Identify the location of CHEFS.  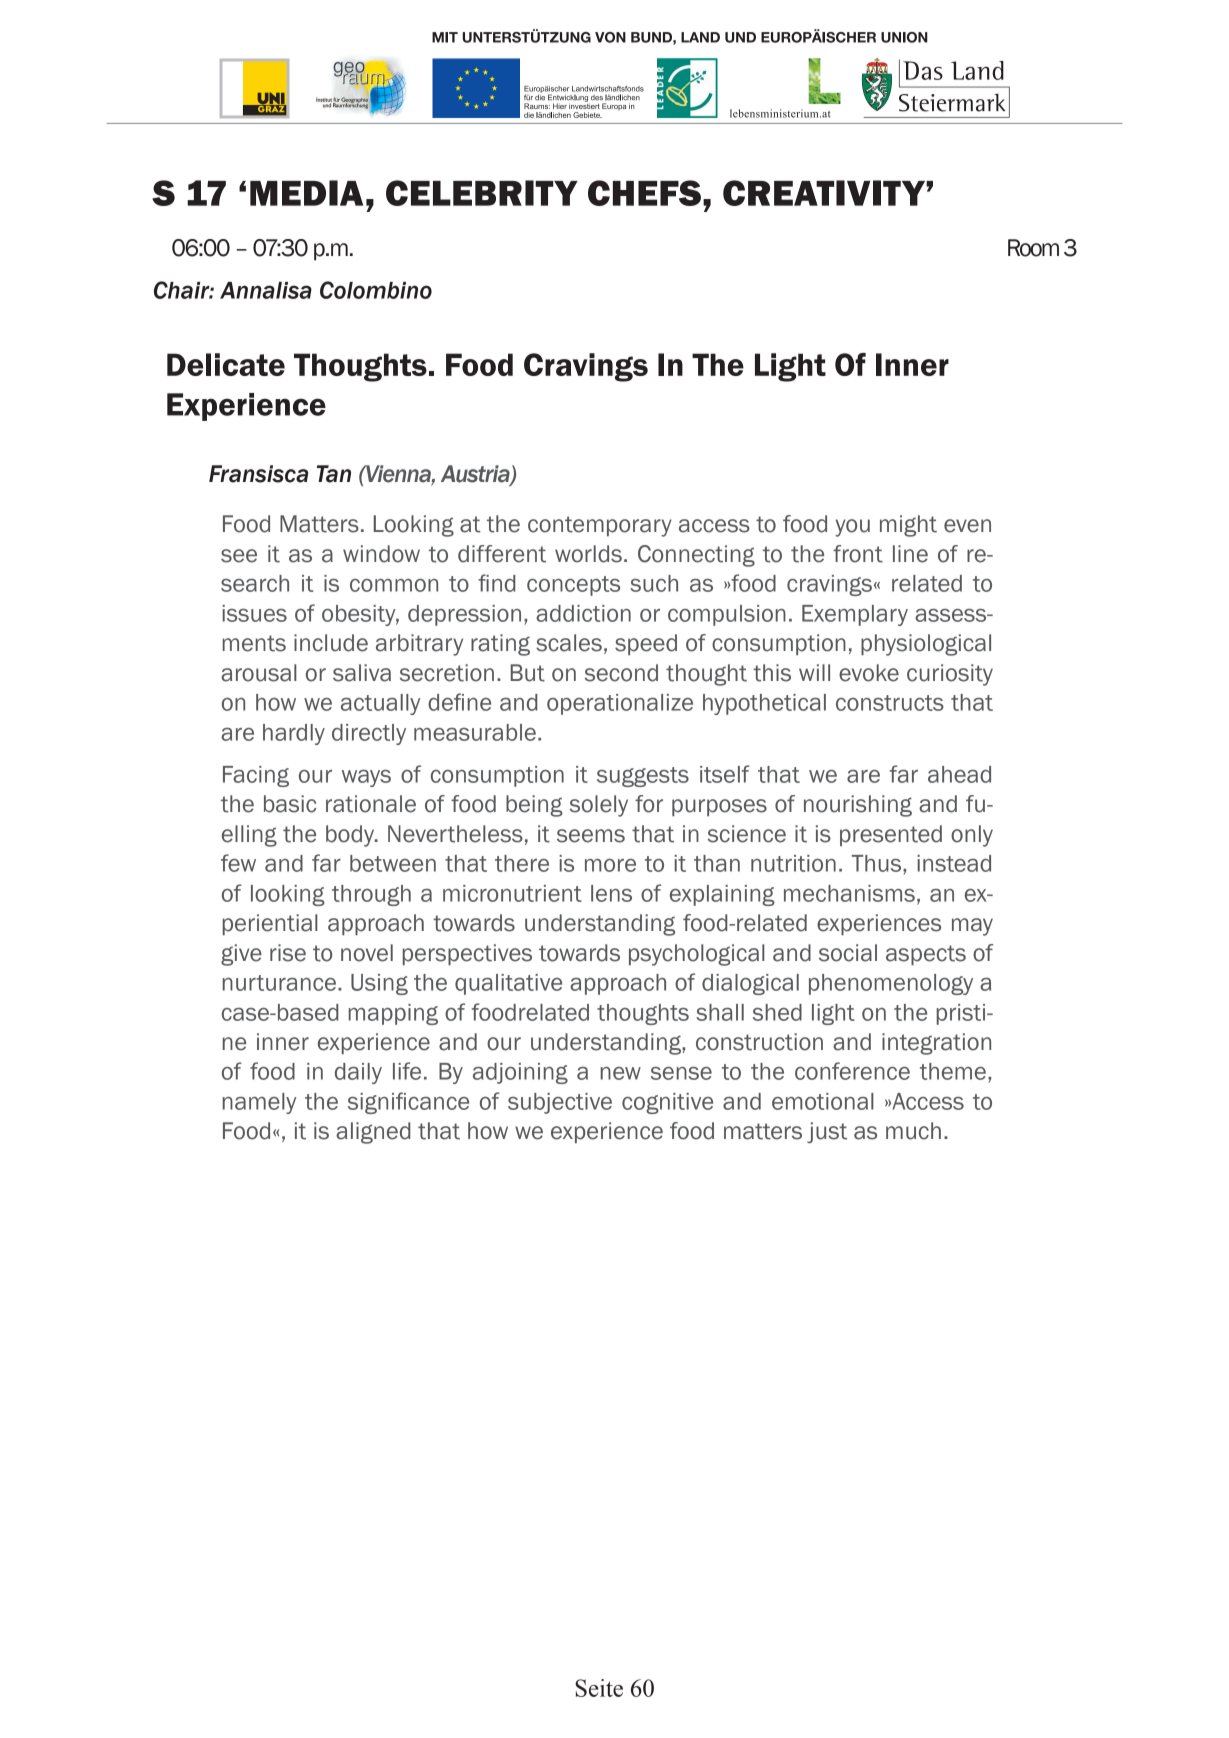
(644, 193).
